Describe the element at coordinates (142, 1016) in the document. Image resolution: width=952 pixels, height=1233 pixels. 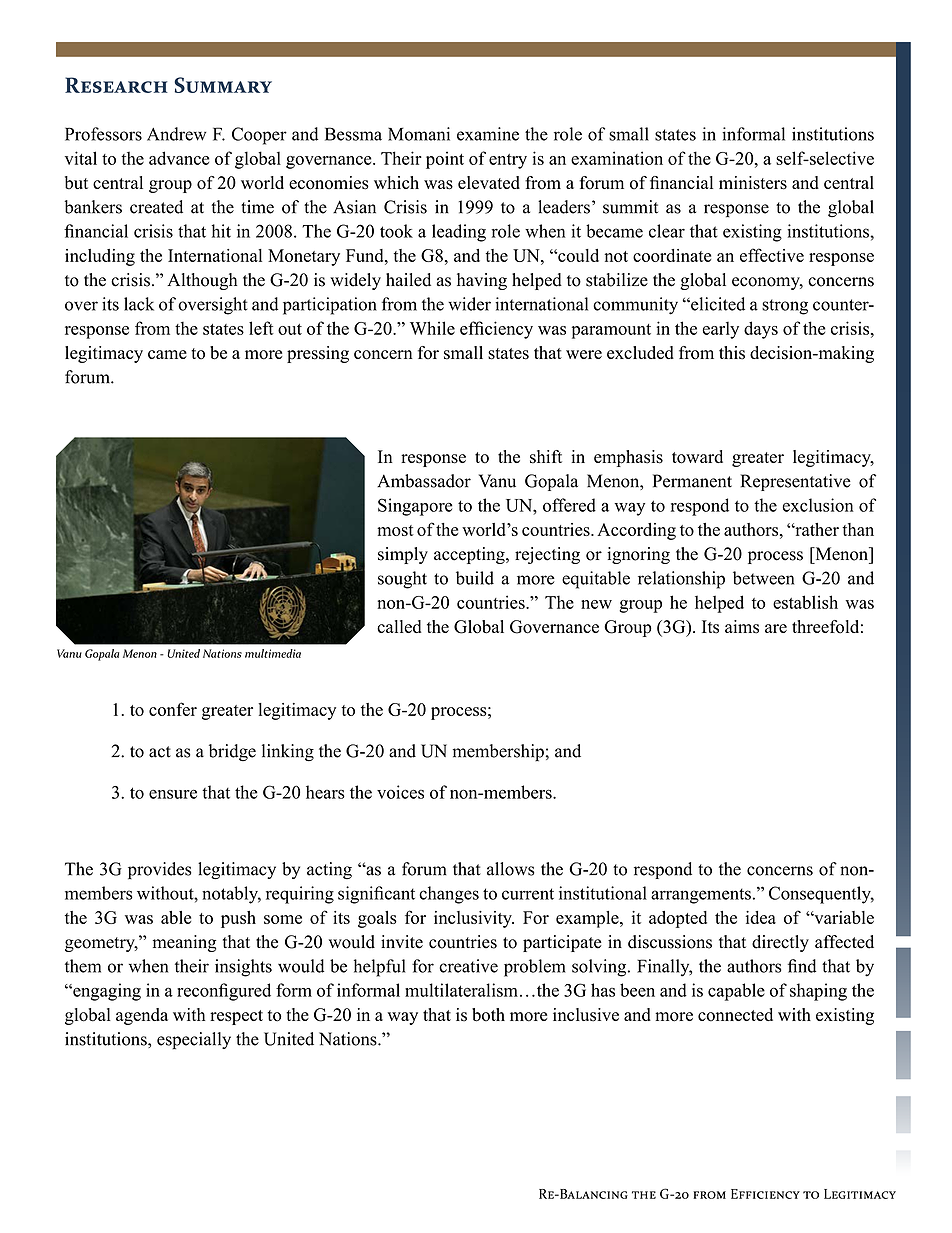
I see `agenda` at that location.
